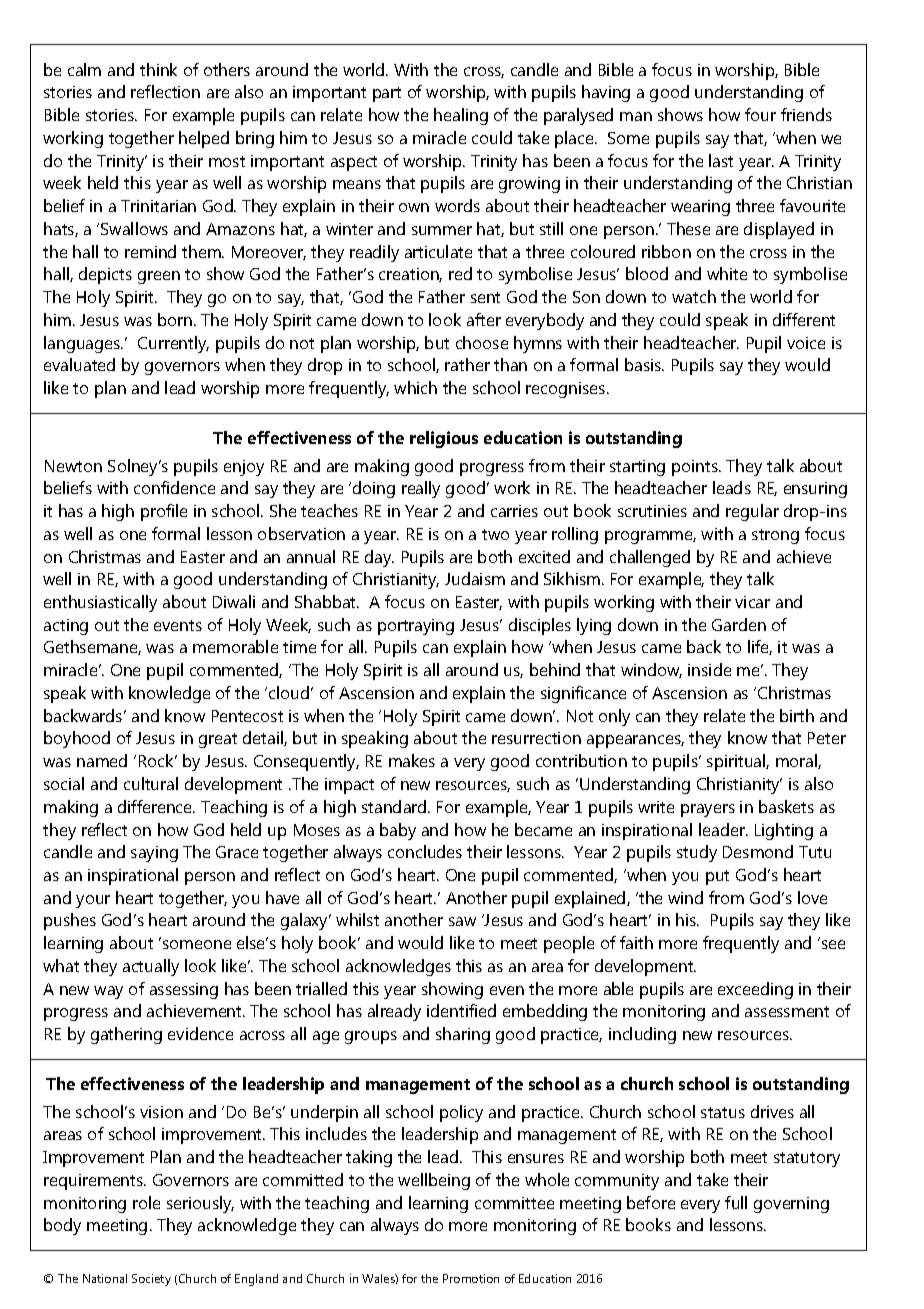 The height and width of the image is (1309, 924). I want to click on different, so click(804, 319).
